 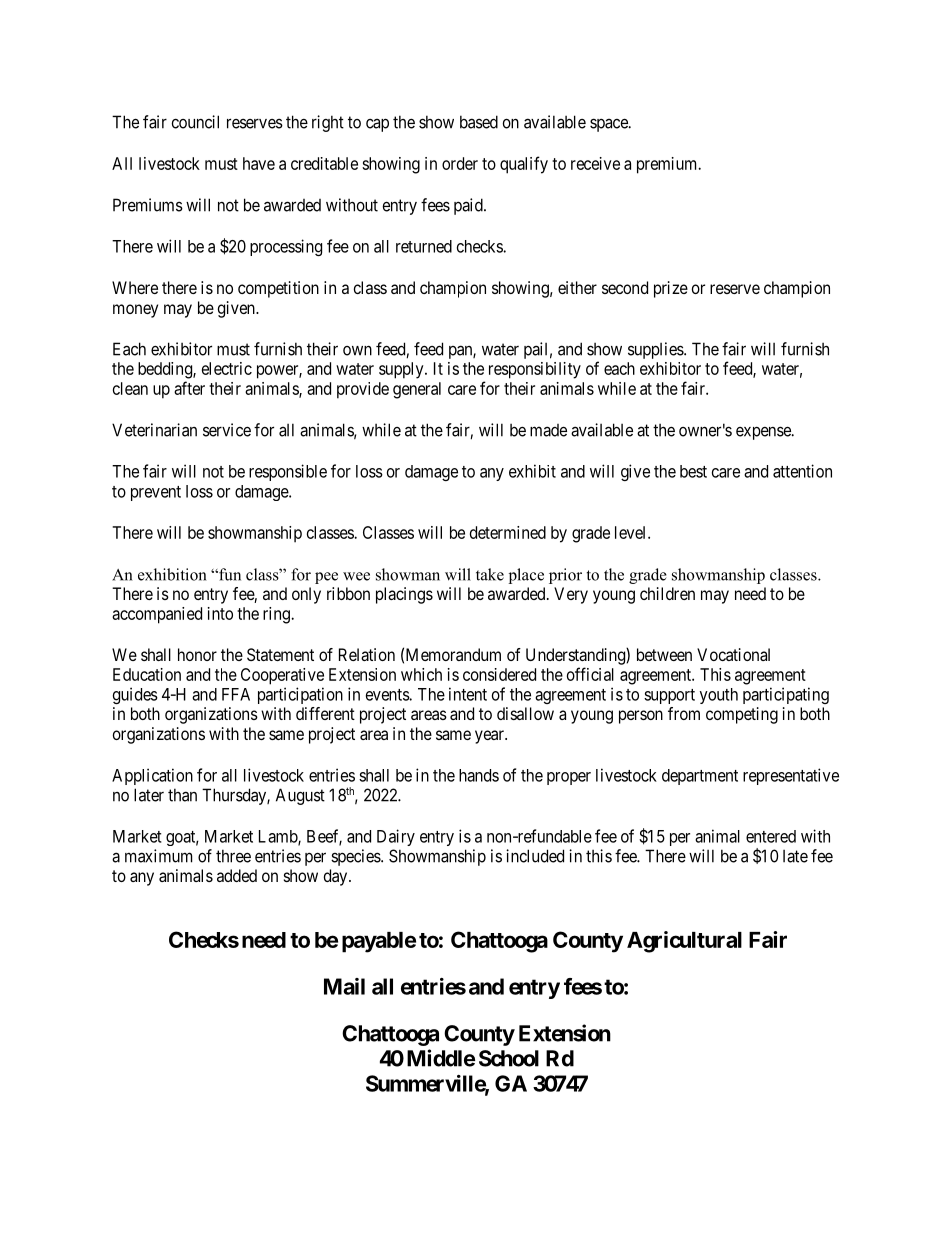 What do you see at coordinates (195, 122) in the image?
I see `council` at bounding box center [195, 122].
